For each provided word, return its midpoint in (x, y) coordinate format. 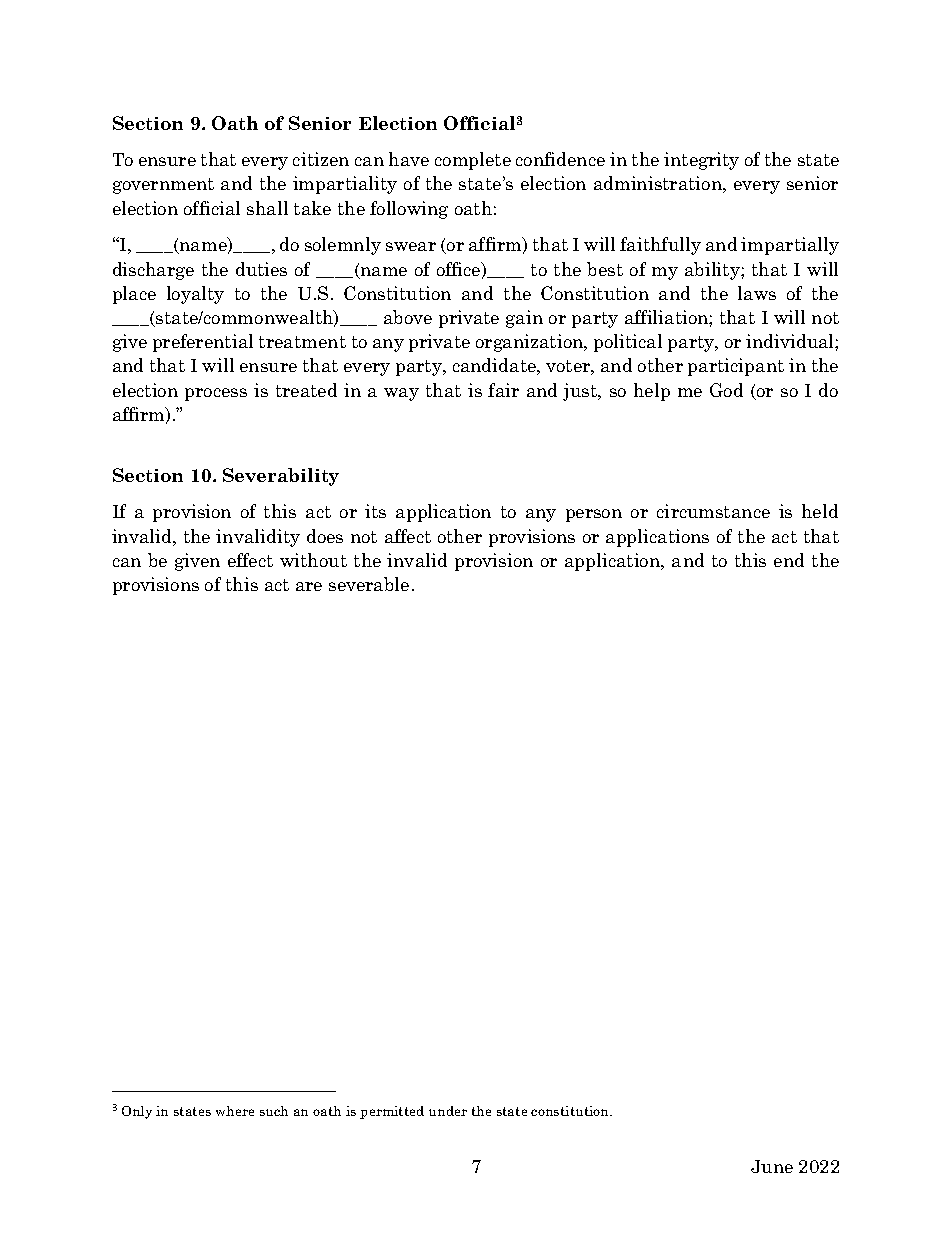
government (163, 186)
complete (473, 161)
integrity (701, 161)
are (309, 586)
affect (408, 536)
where (235, 1111)
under (448, 1111)
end (789, 560)
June (772, 1166)
